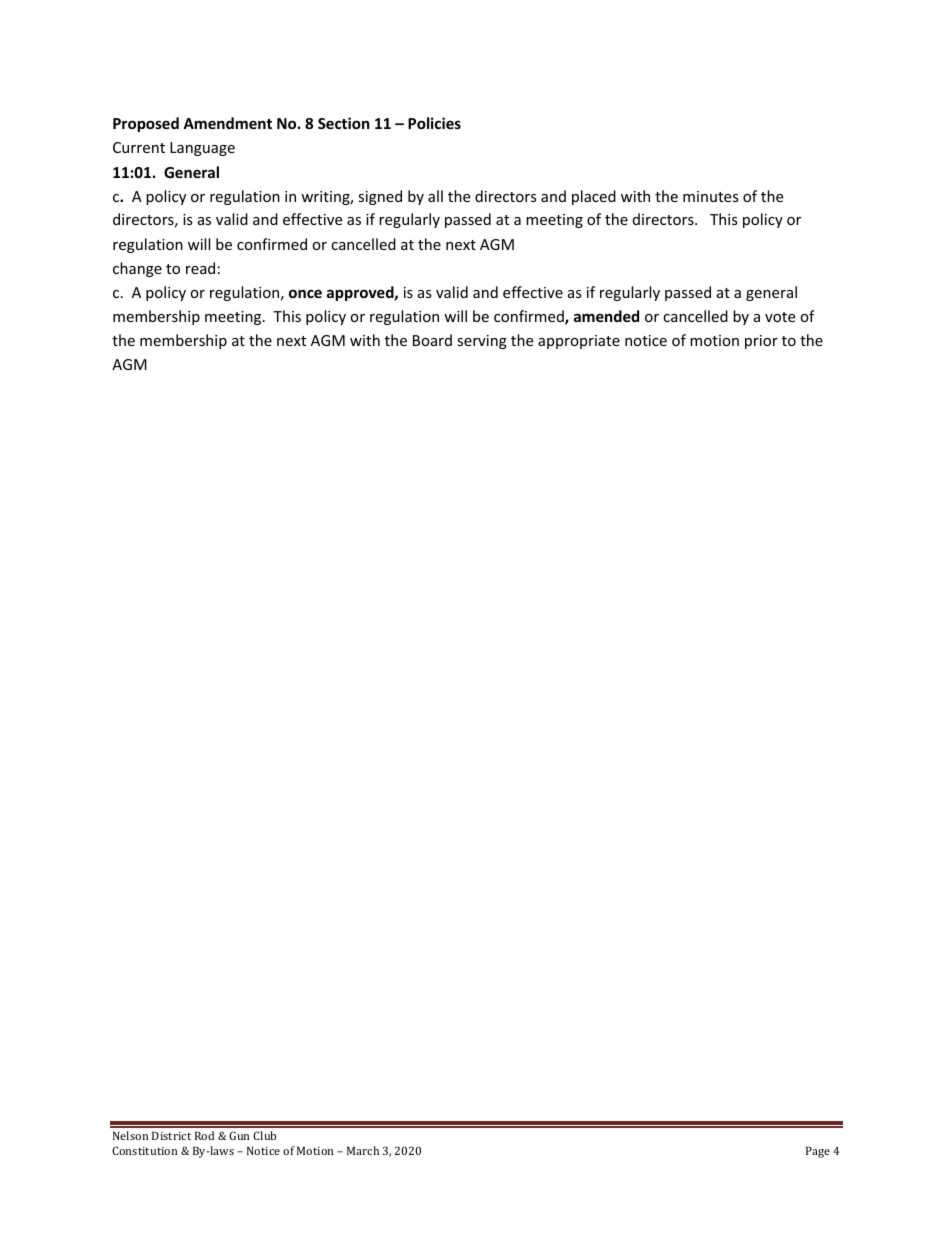 The width and height of the screenshot is (952, 1233). What do you see at coordinates (761, 342) in the screenshot?
I see `prior` at bounding box center [761, 342].
